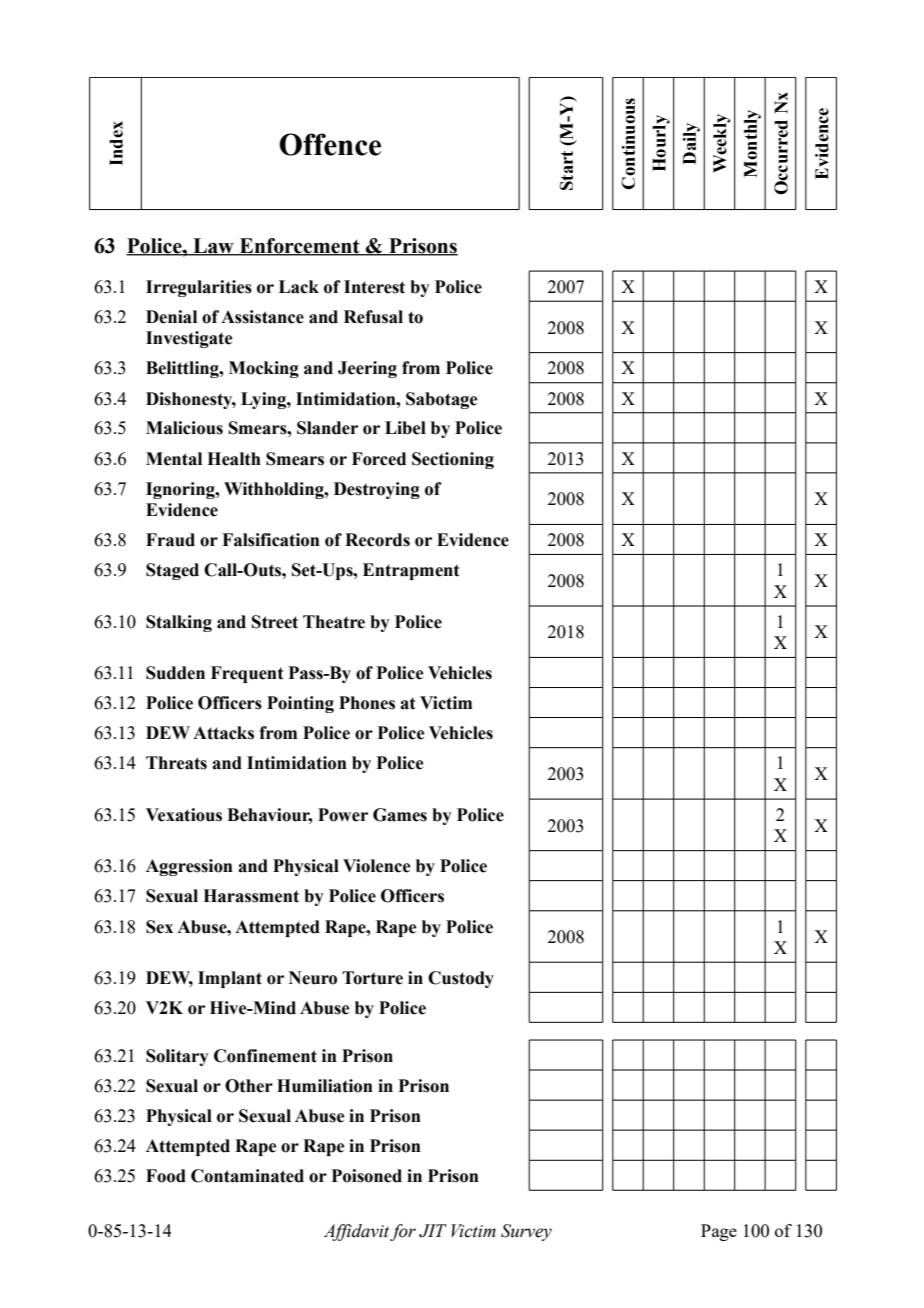 This screenshot has width=924, height=1308. Describe the element at coordinates (213, 247) in the screenshot. I see `Law` at that location.
